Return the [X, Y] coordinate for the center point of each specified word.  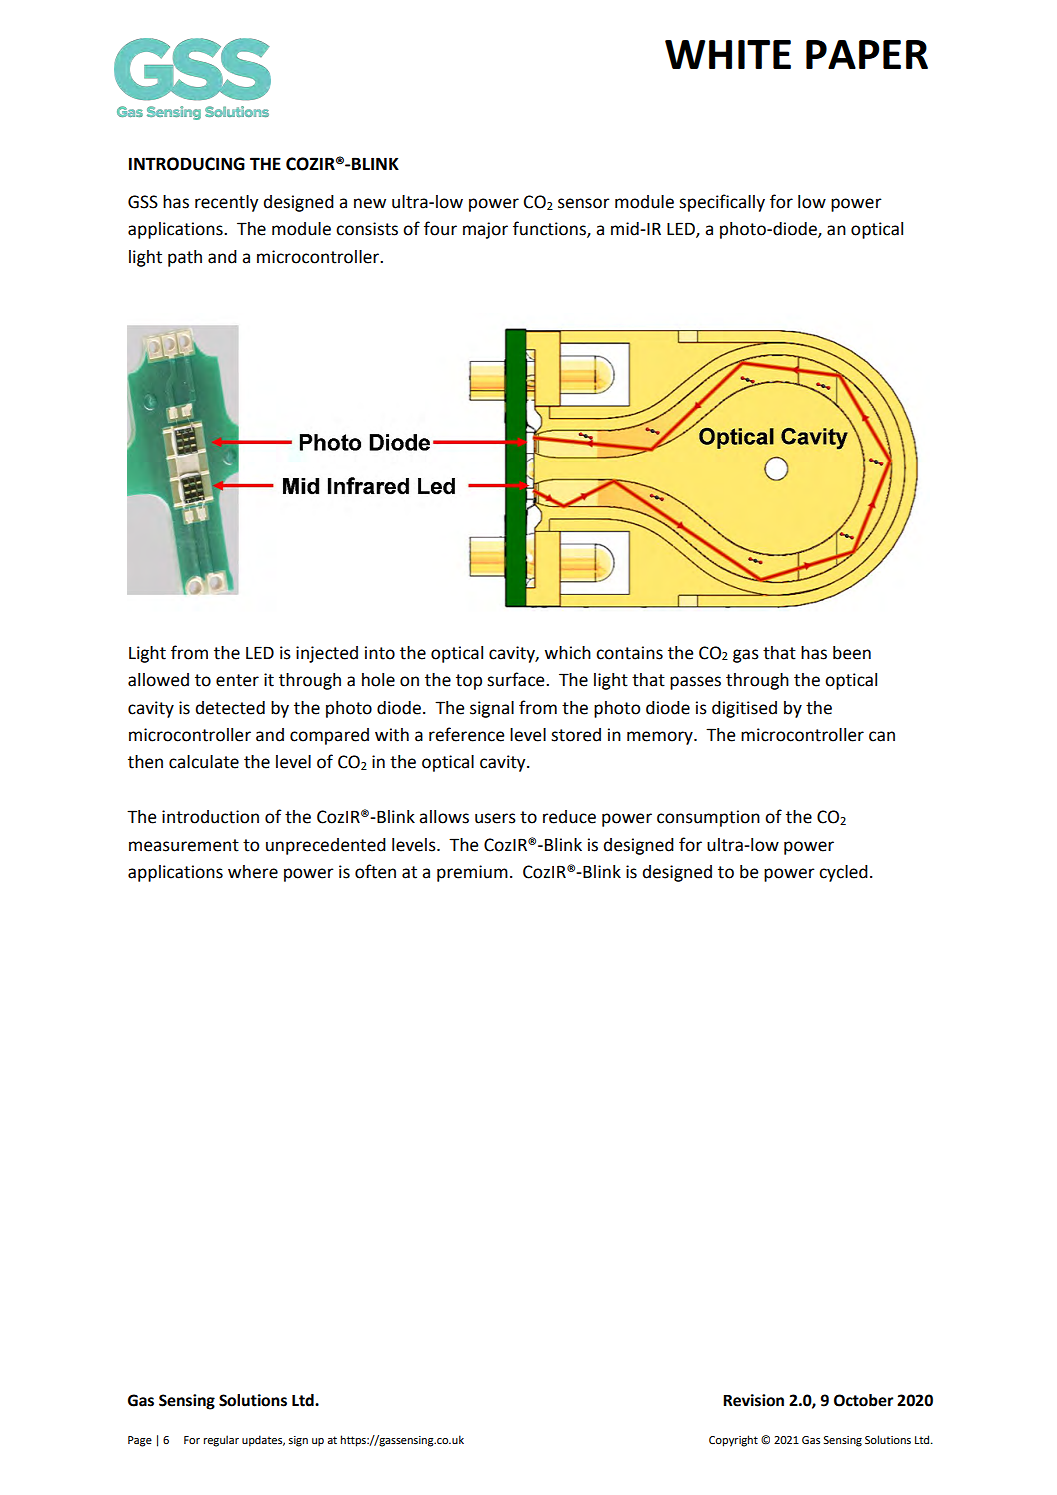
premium [472, 873]
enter [237, 680]
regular [221, 1441]
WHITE [728, 54]
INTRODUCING [187, 164]
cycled [843, 873]
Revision [753, 1400]
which [567, 653]
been [852, 653]
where [253, 872]
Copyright [733, 1441]
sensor [584, 203]
